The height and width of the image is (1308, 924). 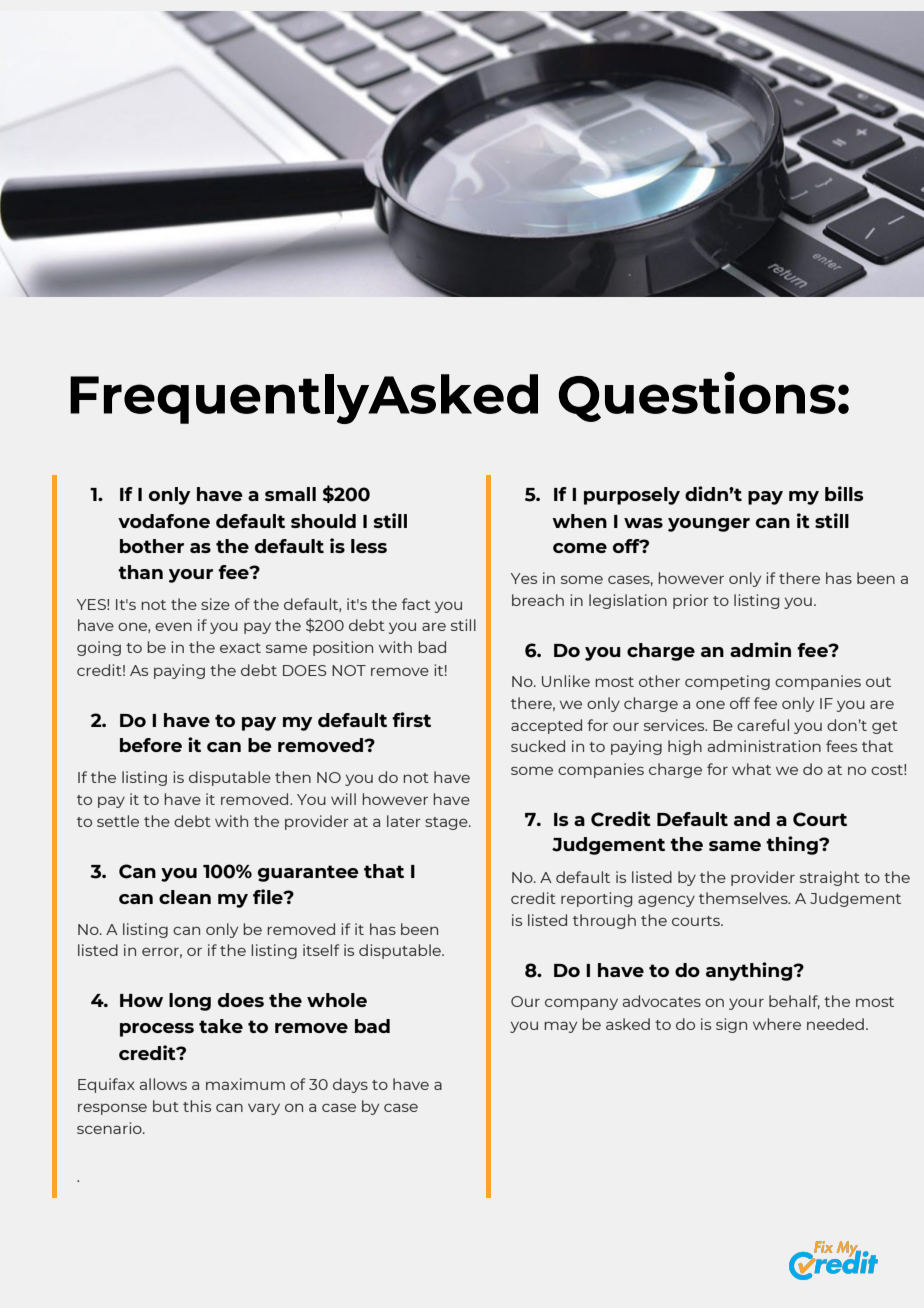 I want to click on stage, so click(x=447, y=823).
